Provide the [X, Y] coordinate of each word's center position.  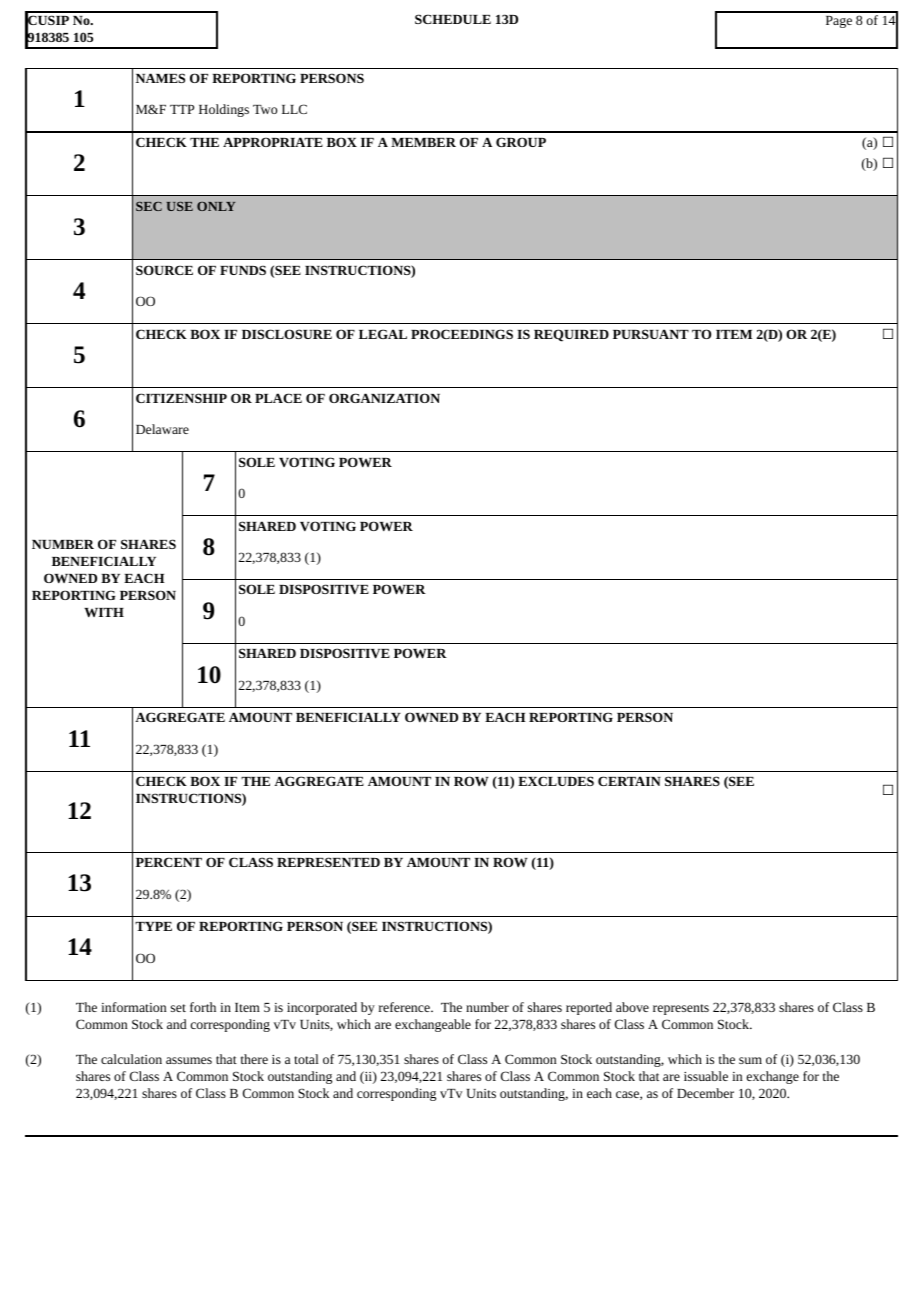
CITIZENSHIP [181, 398]
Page [839, 22]
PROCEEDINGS [462, 334]
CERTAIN [629, 781]
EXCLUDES [556, 781]
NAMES [160, 78]
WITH [104, 612]
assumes [189, 1060]
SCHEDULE [453, 19]
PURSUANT [651, 334]
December [705, 1093]
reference [405, 1007]
